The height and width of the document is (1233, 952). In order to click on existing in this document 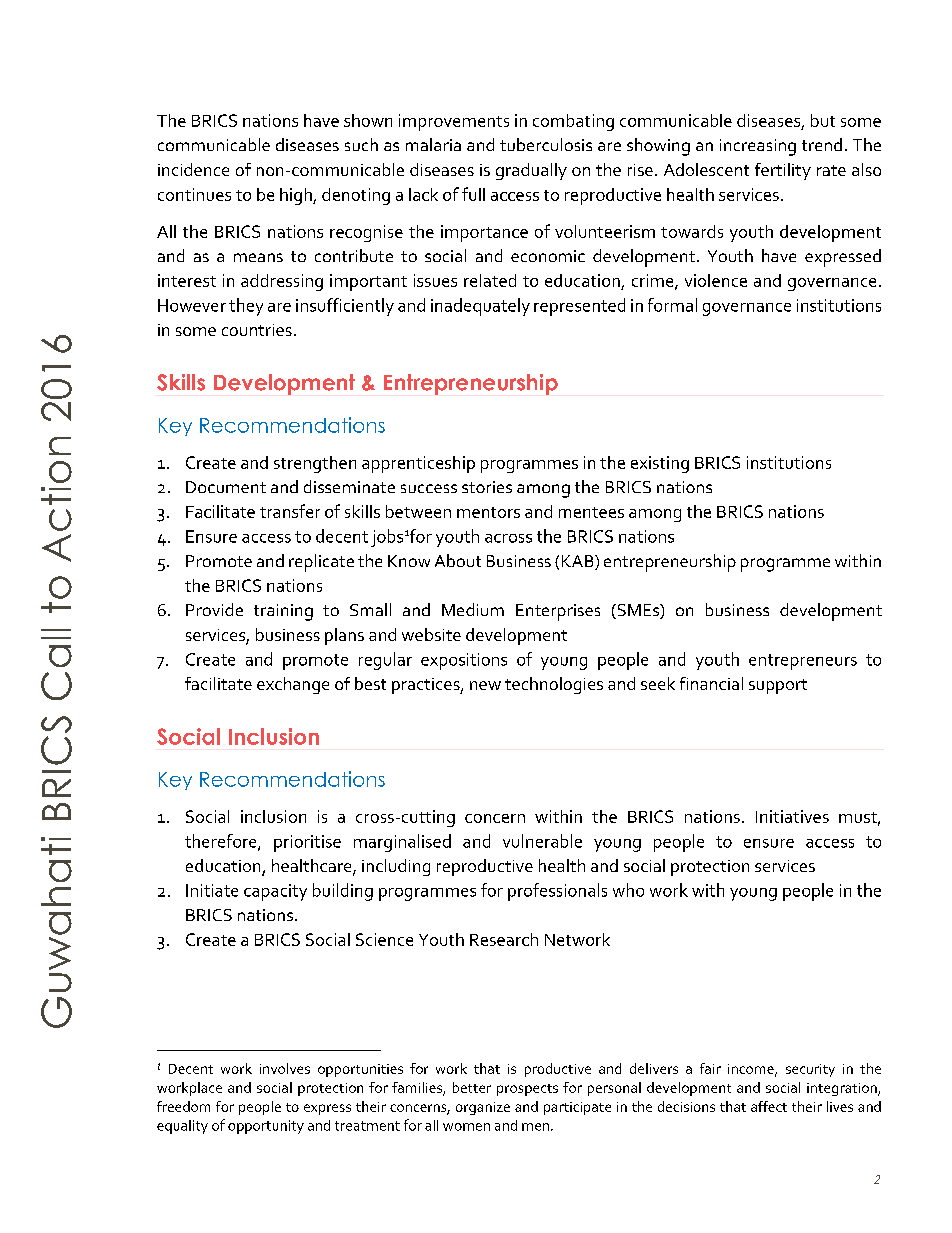, I will do `click(660, 464)`.
